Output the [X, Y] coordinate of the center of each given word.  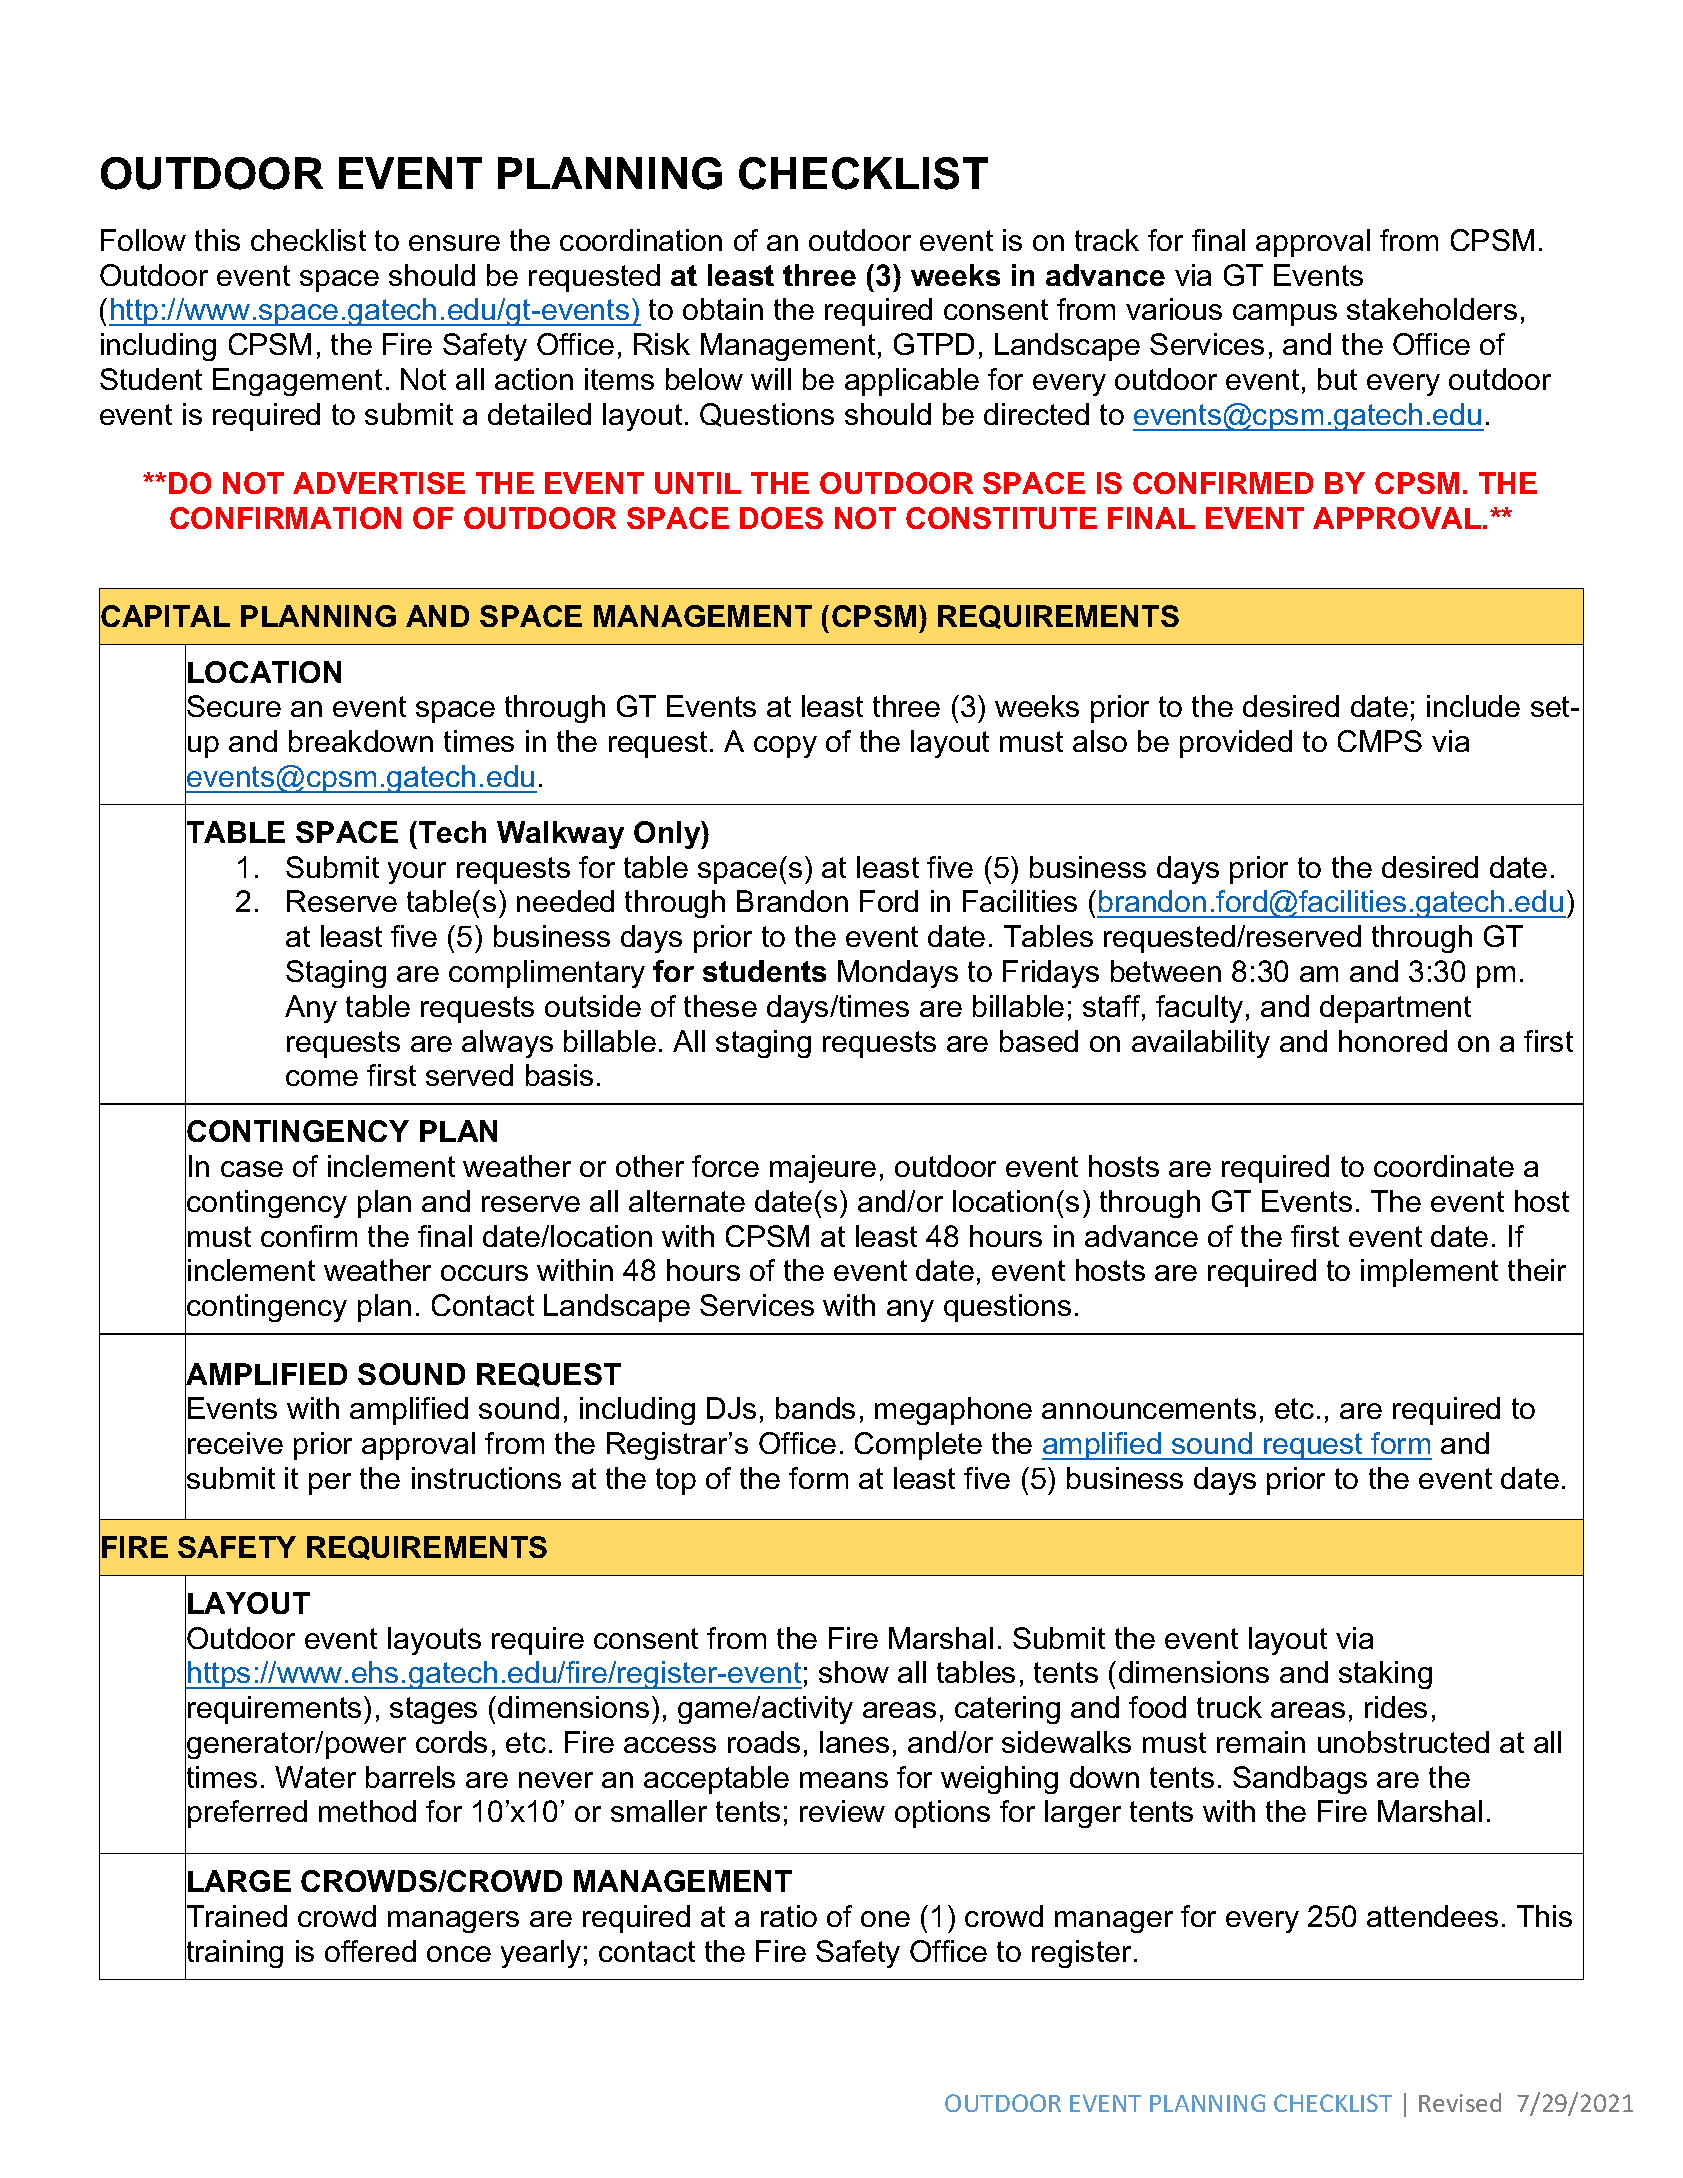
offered [370, 1951]
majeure [823, 1169]
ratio [789, 1916]
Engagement [297, 382]
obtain [723, 309]
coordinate [1444, 1166]
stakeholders [1432, 309]
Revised [1460, 2102]
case [252, 1169]
